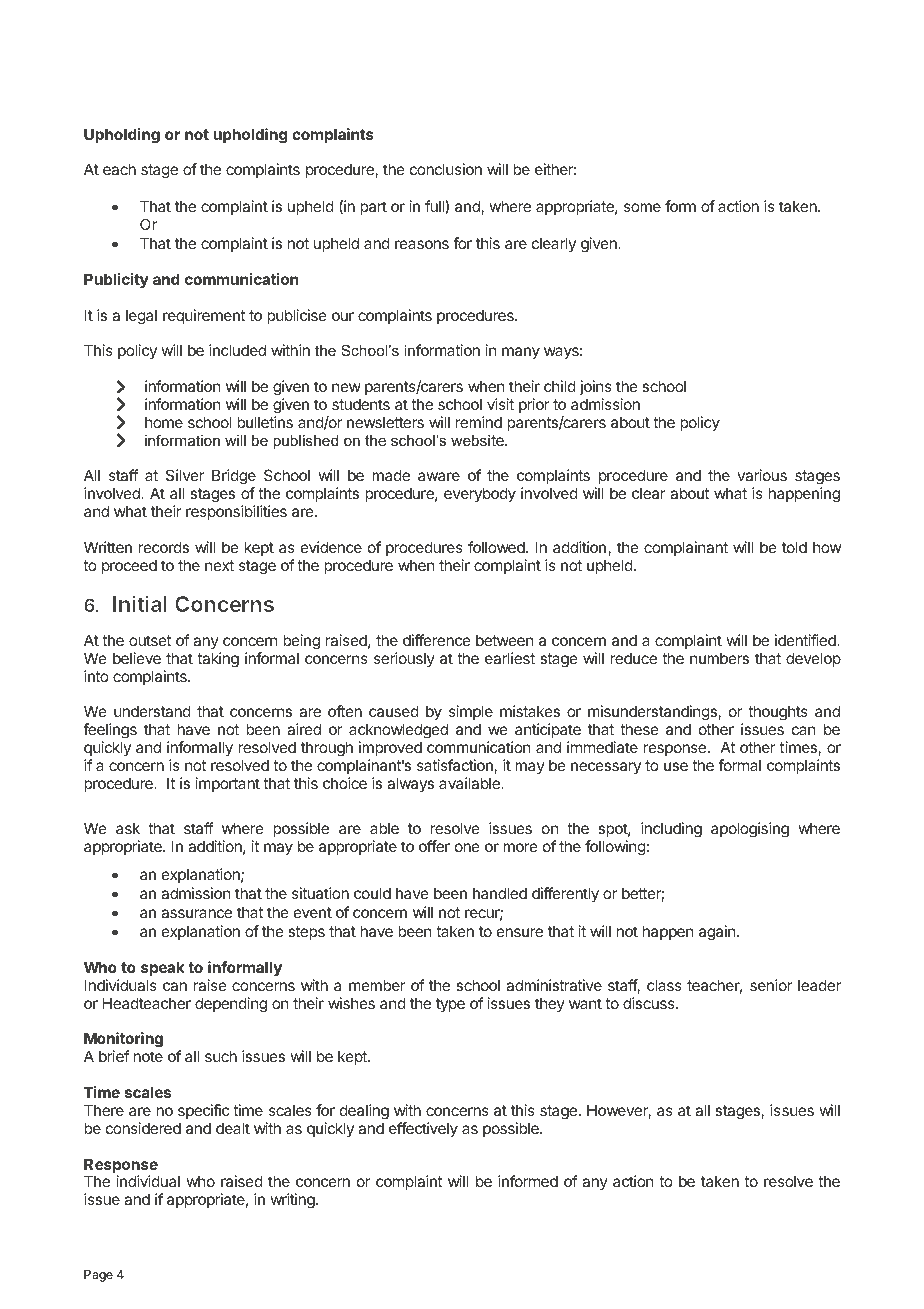 This image has height=1309, width=924. I want to click on followed, so click(497, 547).
